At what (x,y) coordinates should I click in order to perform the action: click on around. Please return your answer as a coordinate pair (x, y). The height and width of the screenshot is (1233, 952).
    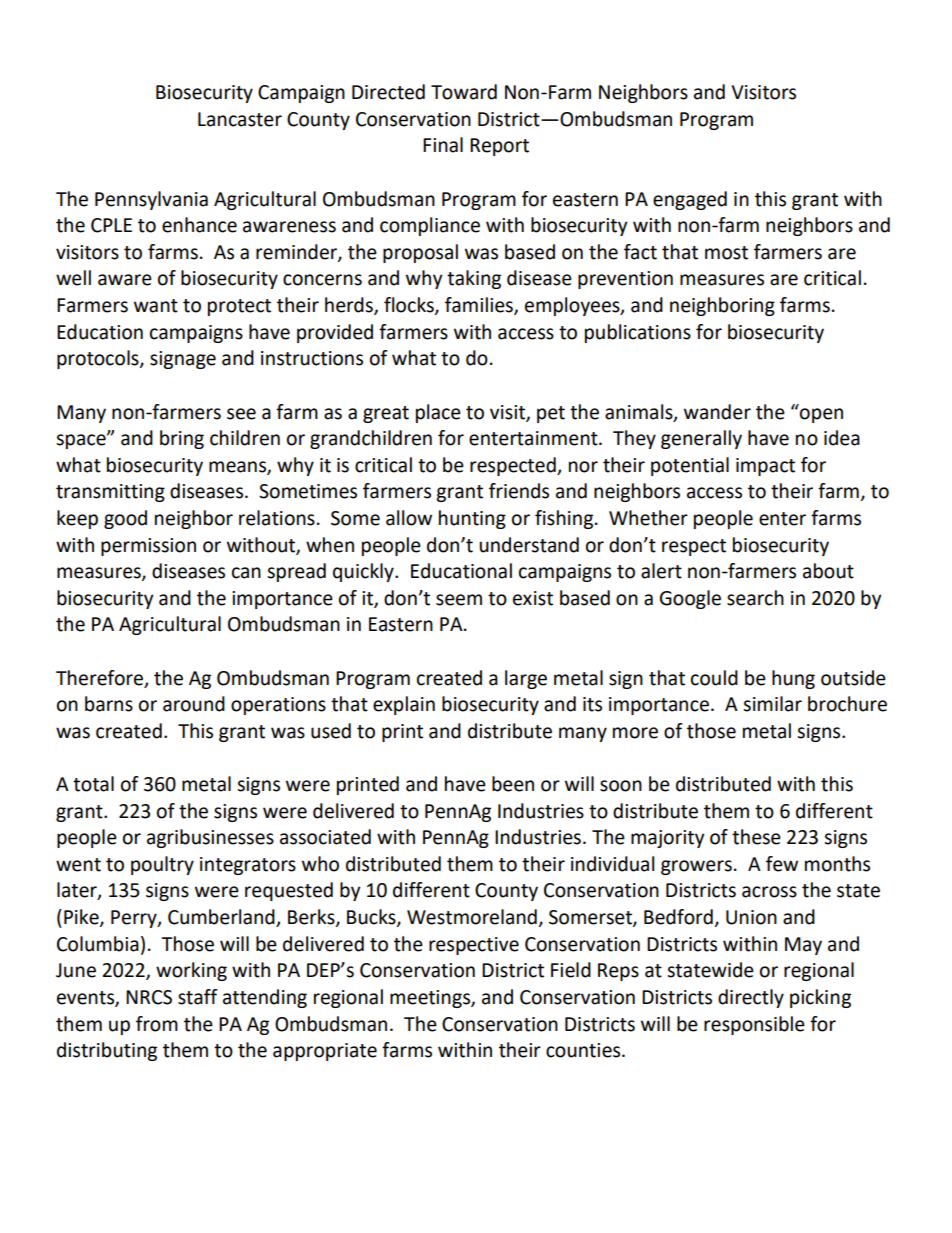
    Looking at the image, I should click on (194, 704).
